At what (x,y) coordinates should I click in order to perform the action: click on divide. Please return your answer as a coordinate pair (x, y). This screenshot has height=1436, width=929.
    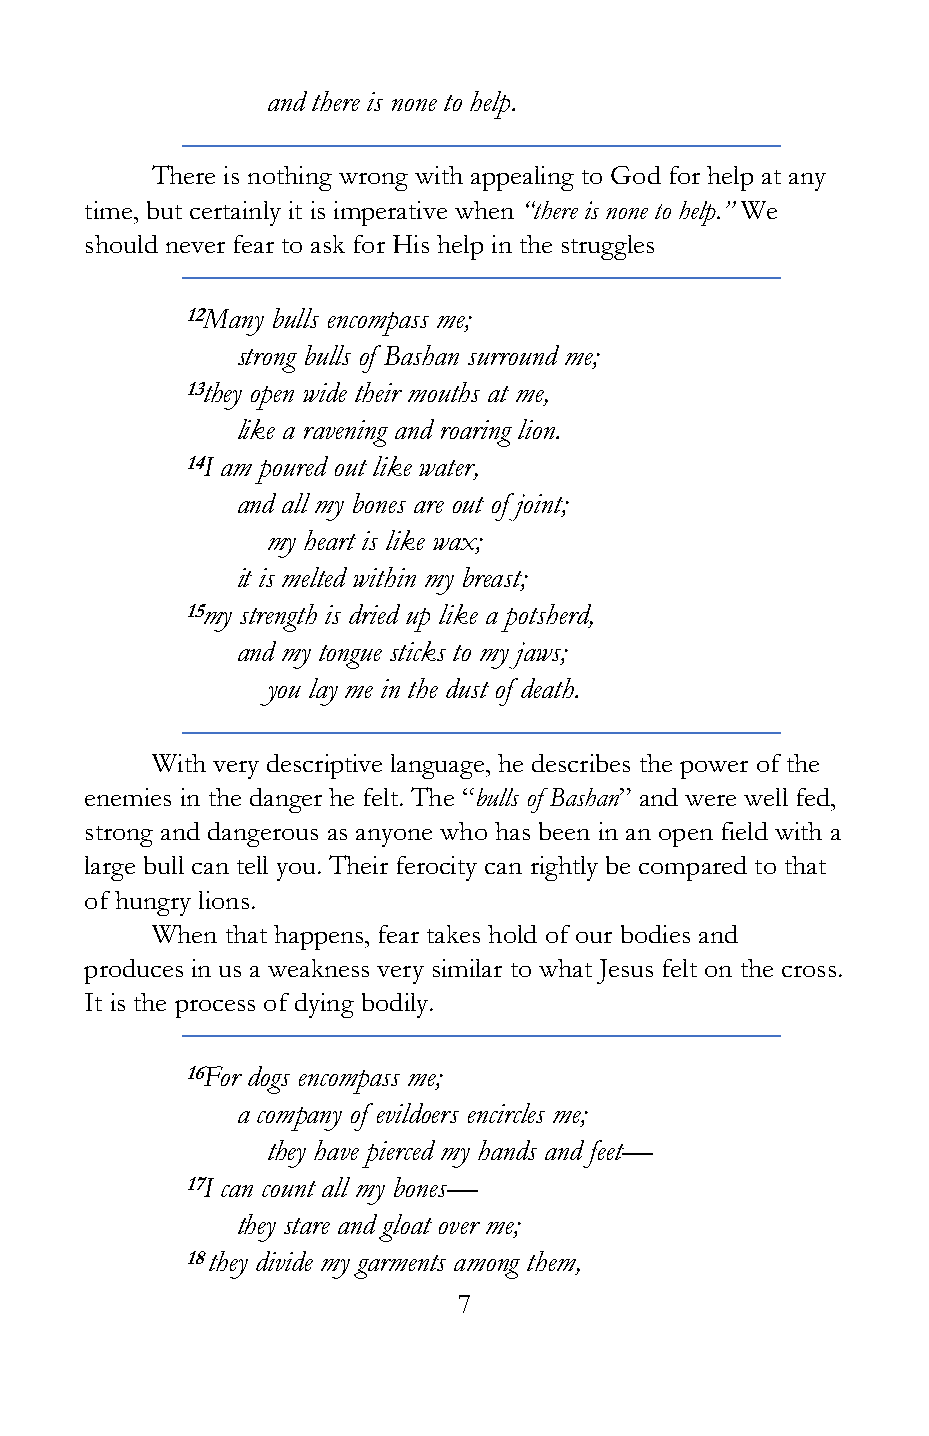
    Looking at the image, I should click on (284, 1261).
